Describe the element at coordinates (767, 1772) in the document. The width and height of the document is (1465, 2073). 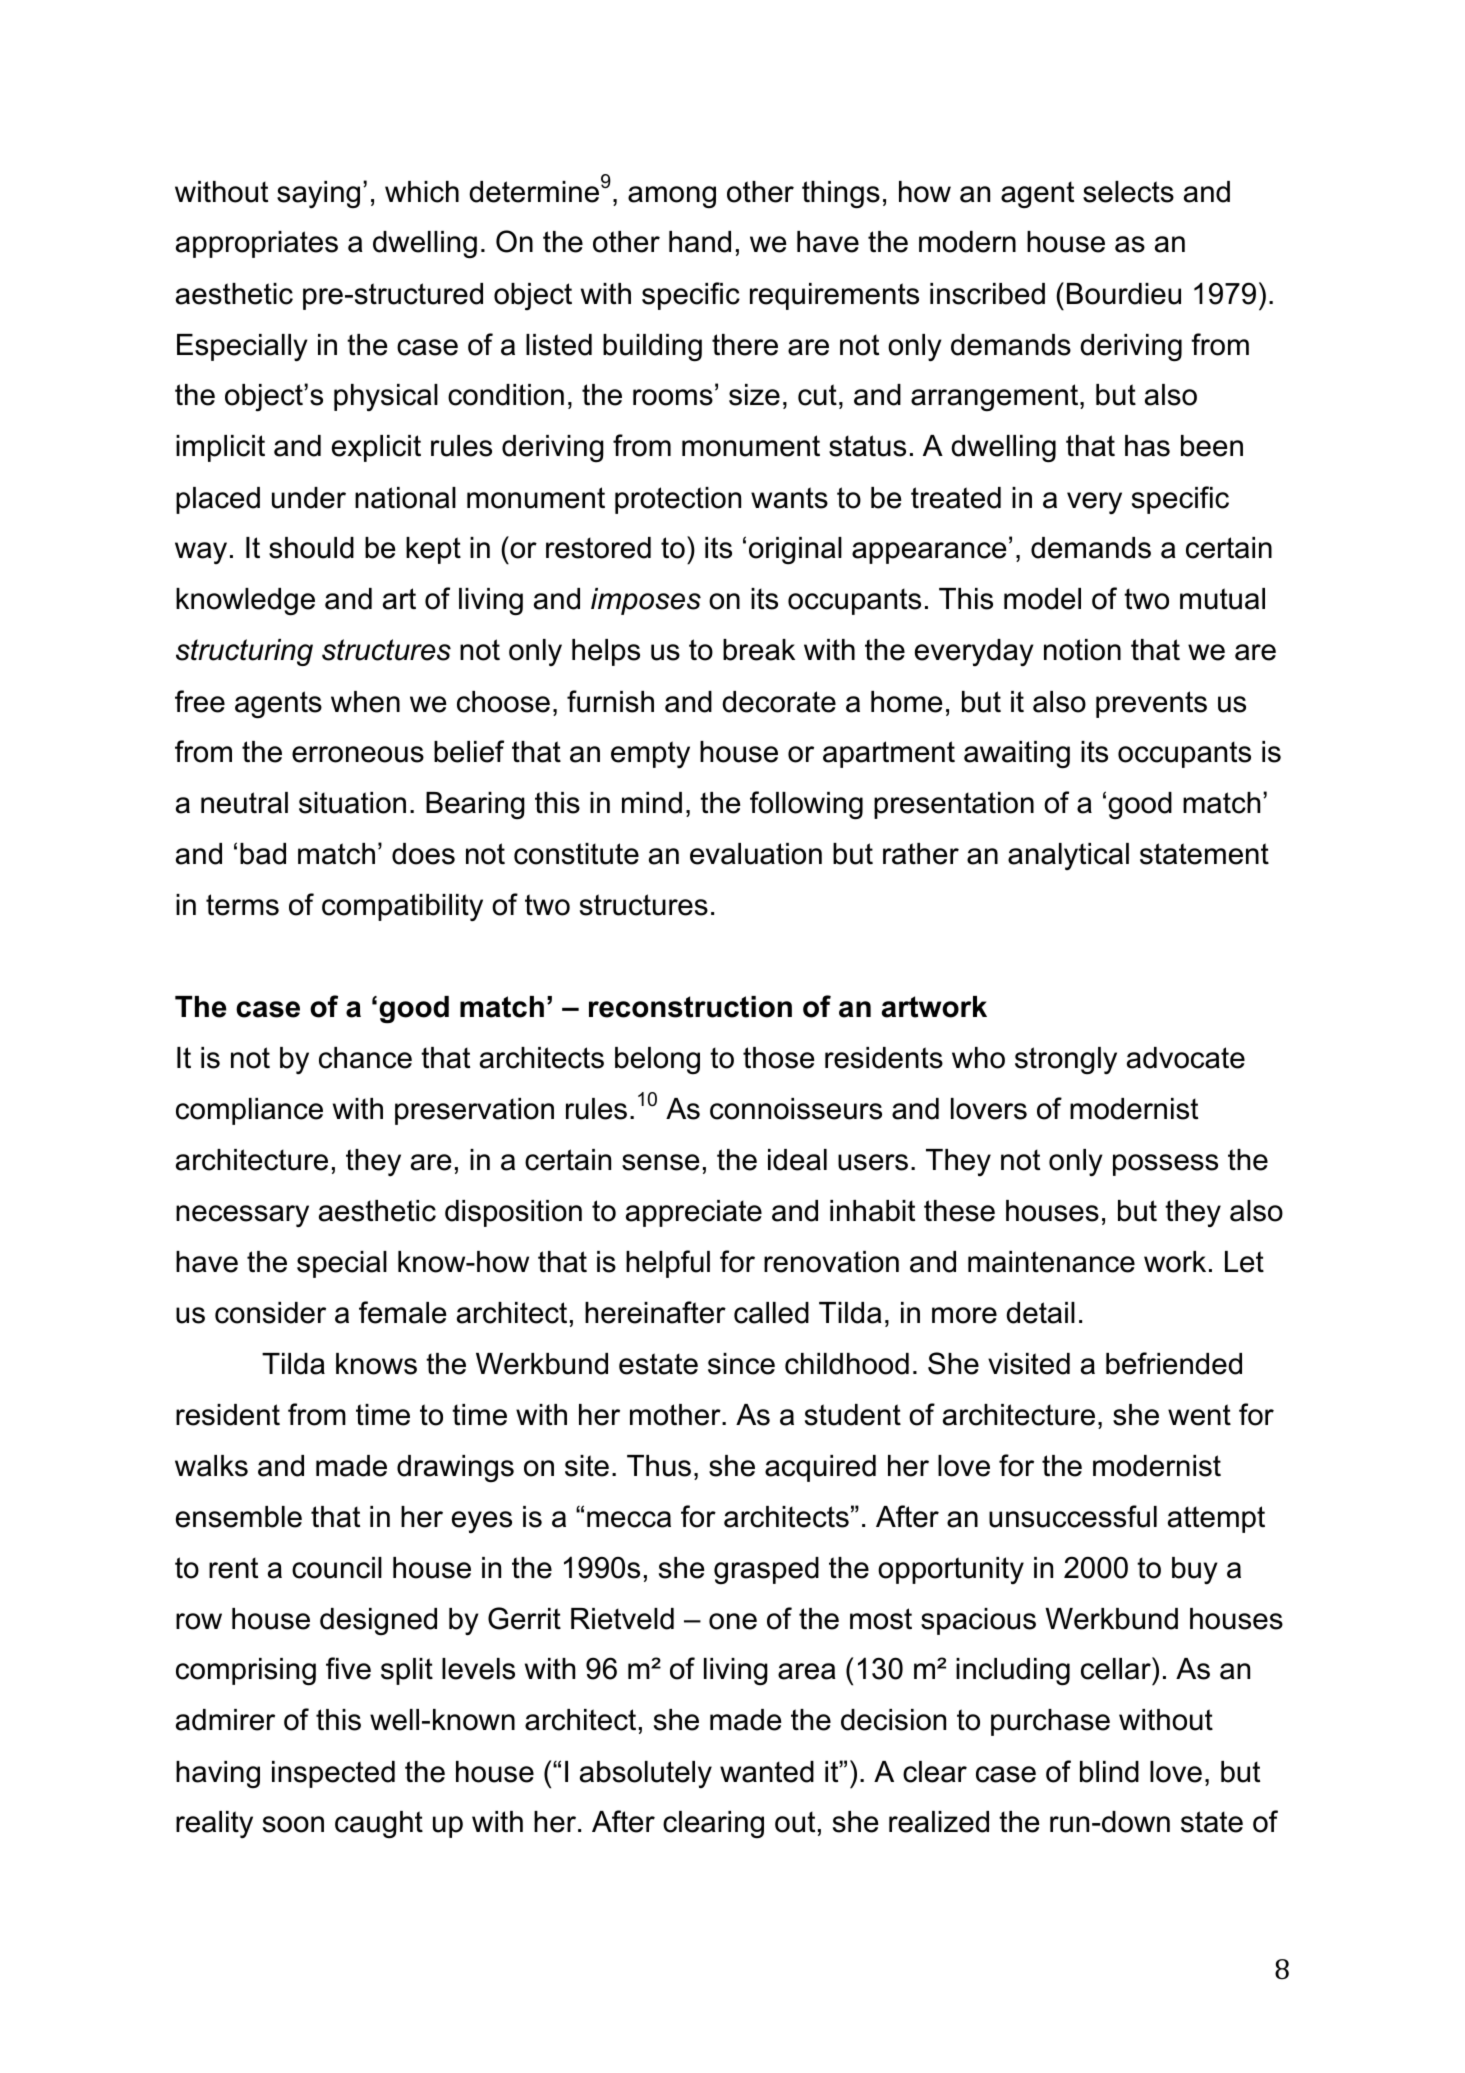
I see `wanted` at that location.
